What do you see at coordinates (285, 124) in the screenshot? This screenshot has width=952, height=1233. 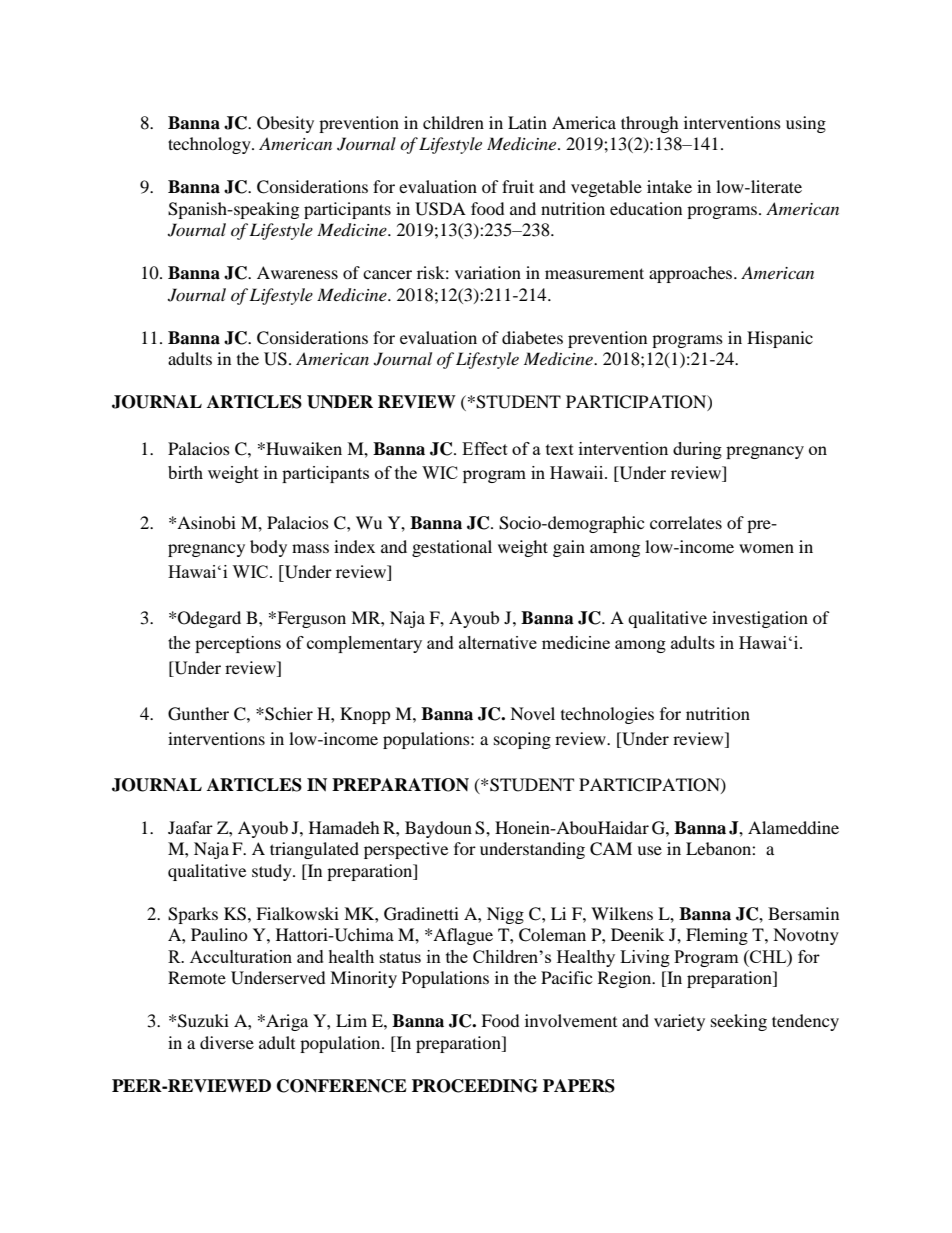 I see `Obesity` at bounding box center [285, 124].
